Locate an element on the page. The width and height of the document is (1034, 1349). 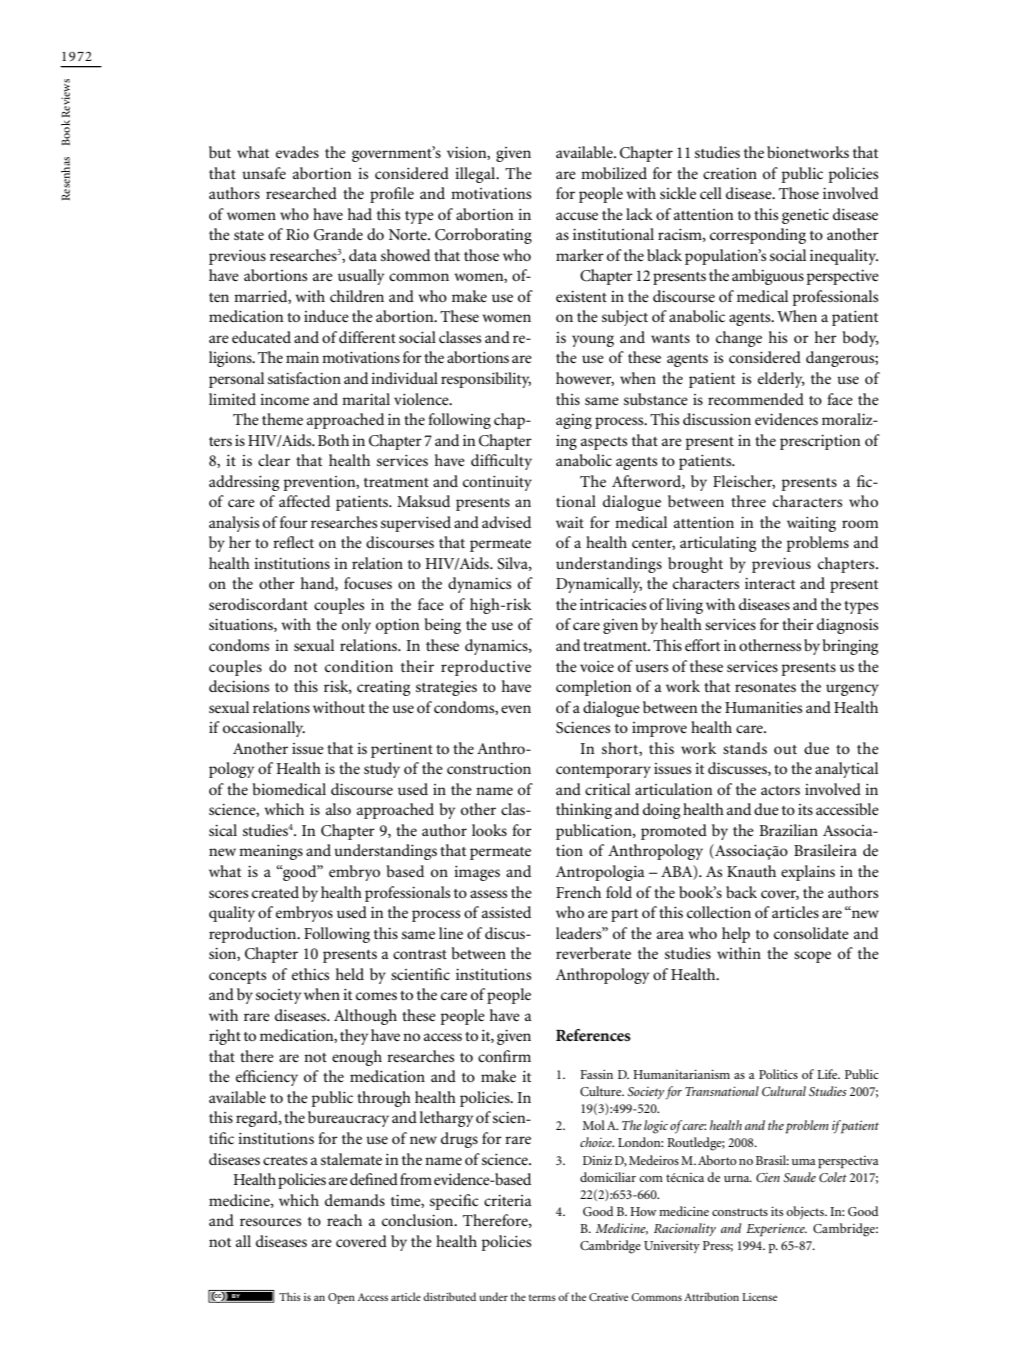
genetic is located at coordinates (805, 216).
